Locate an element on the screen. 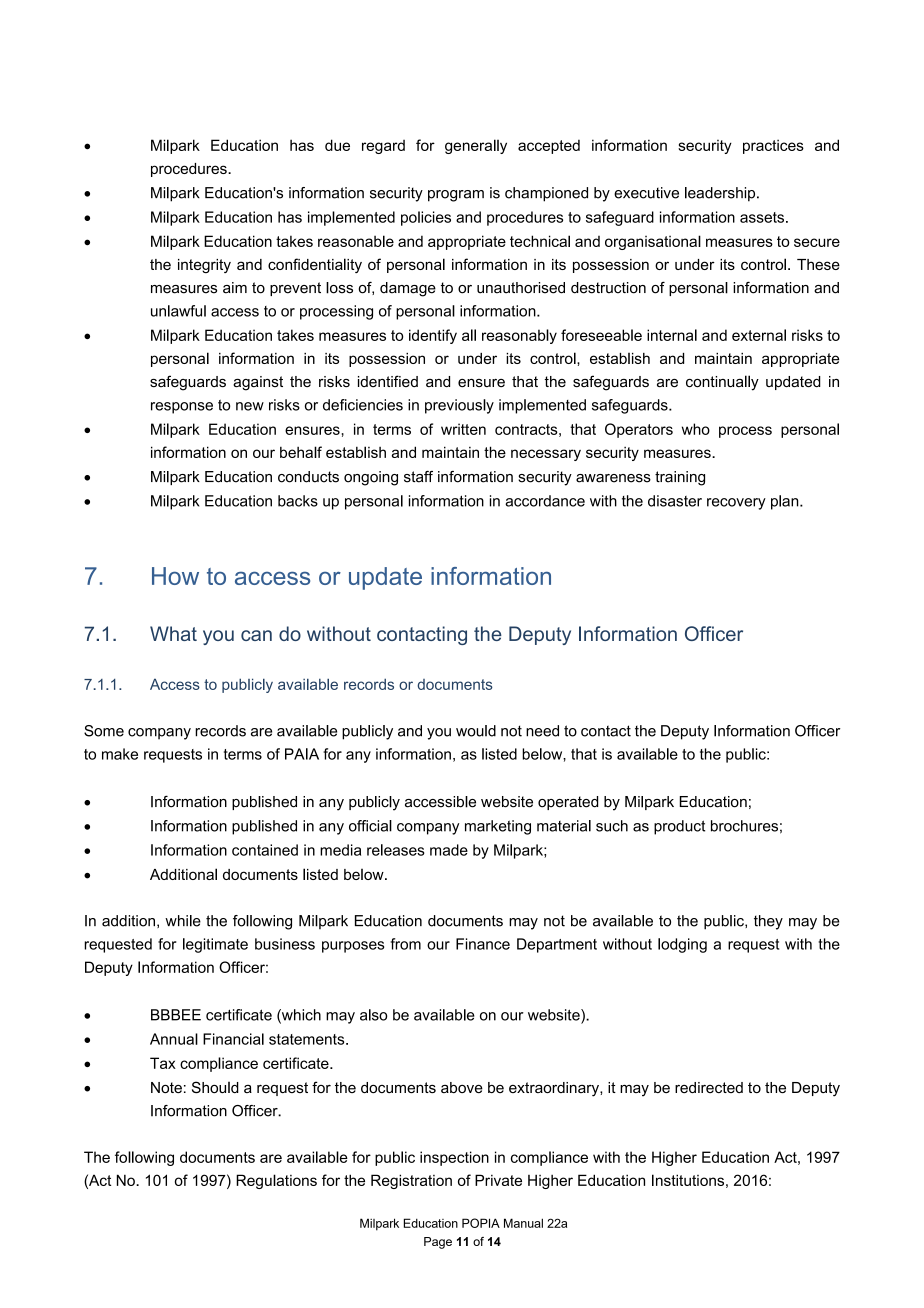  practices is located at coordinates (773, 146).
